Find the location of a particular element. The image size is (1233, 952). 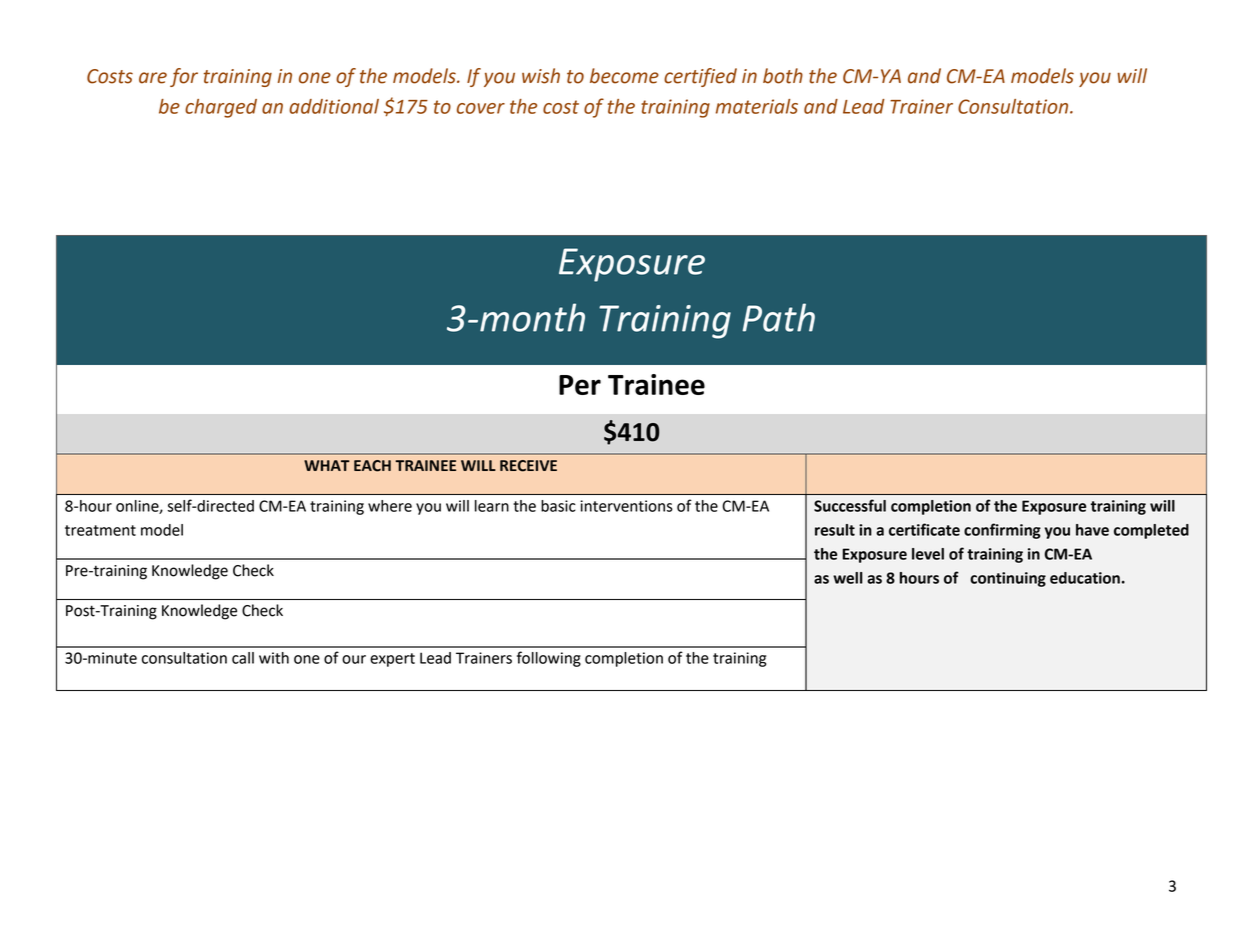

become is located at coordinates (624, 76).
